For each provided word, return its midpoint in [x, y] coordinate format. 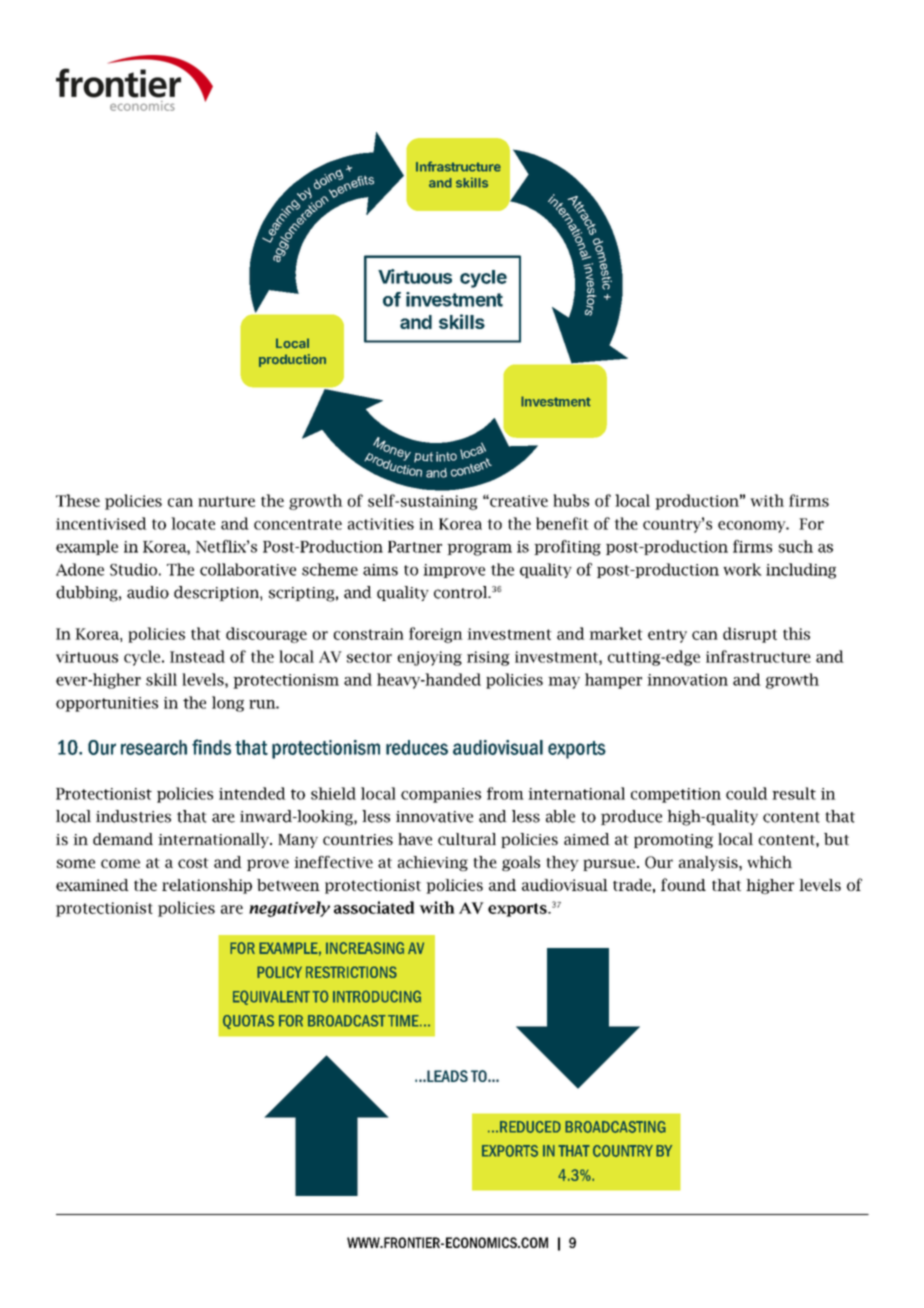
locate [193, 523]
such [796, 546]
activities [381, 524]
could [747, 793]
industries [133, 816]
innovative [434, 817]
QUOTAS [248, 1022]
